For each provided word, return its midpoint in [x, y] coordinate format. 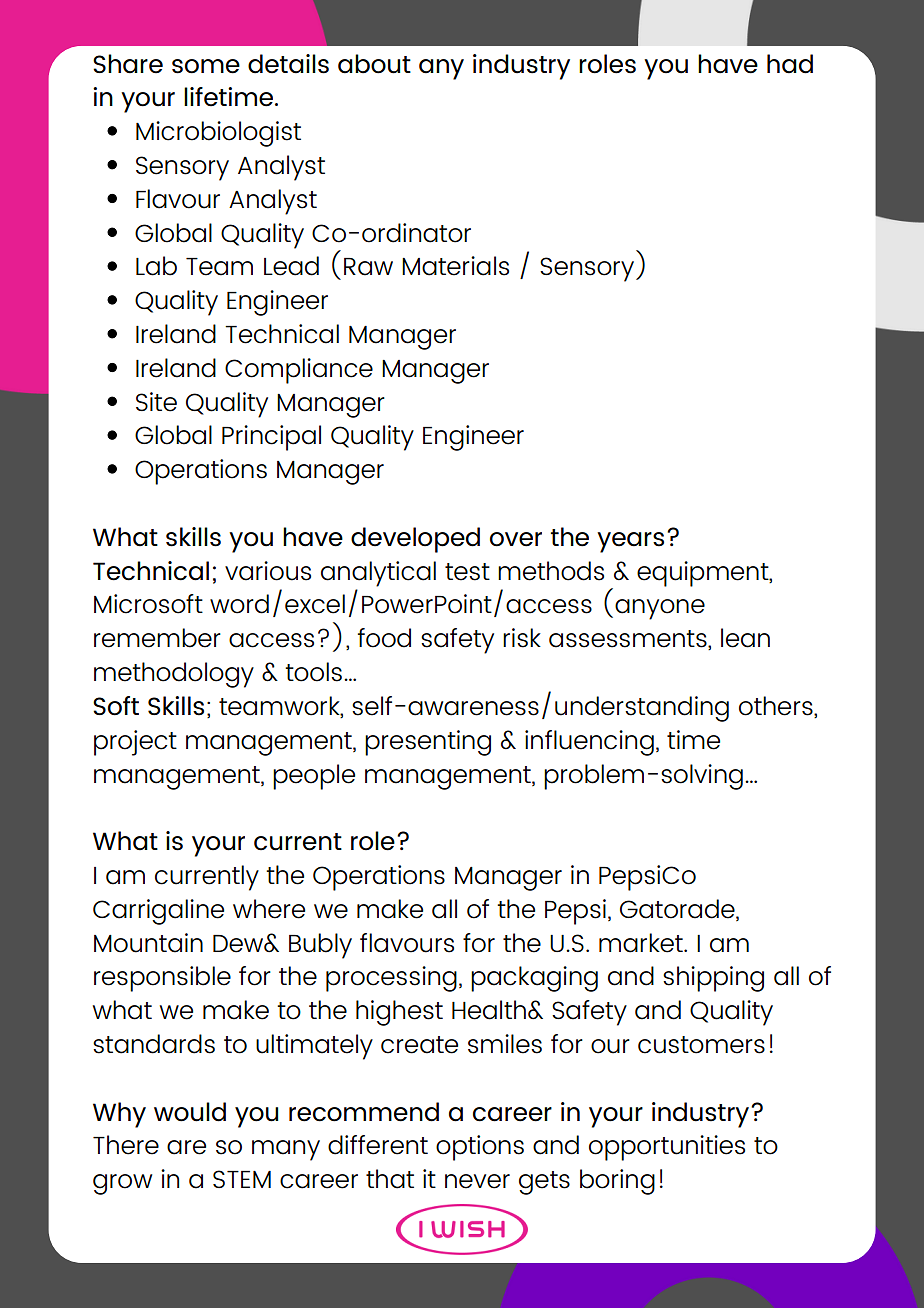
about [374, 64]
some [206, 66]
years [630, 542]
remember [157, 638]
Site [156, 402]
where [269, 909]
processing [391, 979]
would [190, 1112]
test [467, 572]
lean [745, 638]
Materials [455, 266]
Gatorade [678, 909]
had [790, 64]
